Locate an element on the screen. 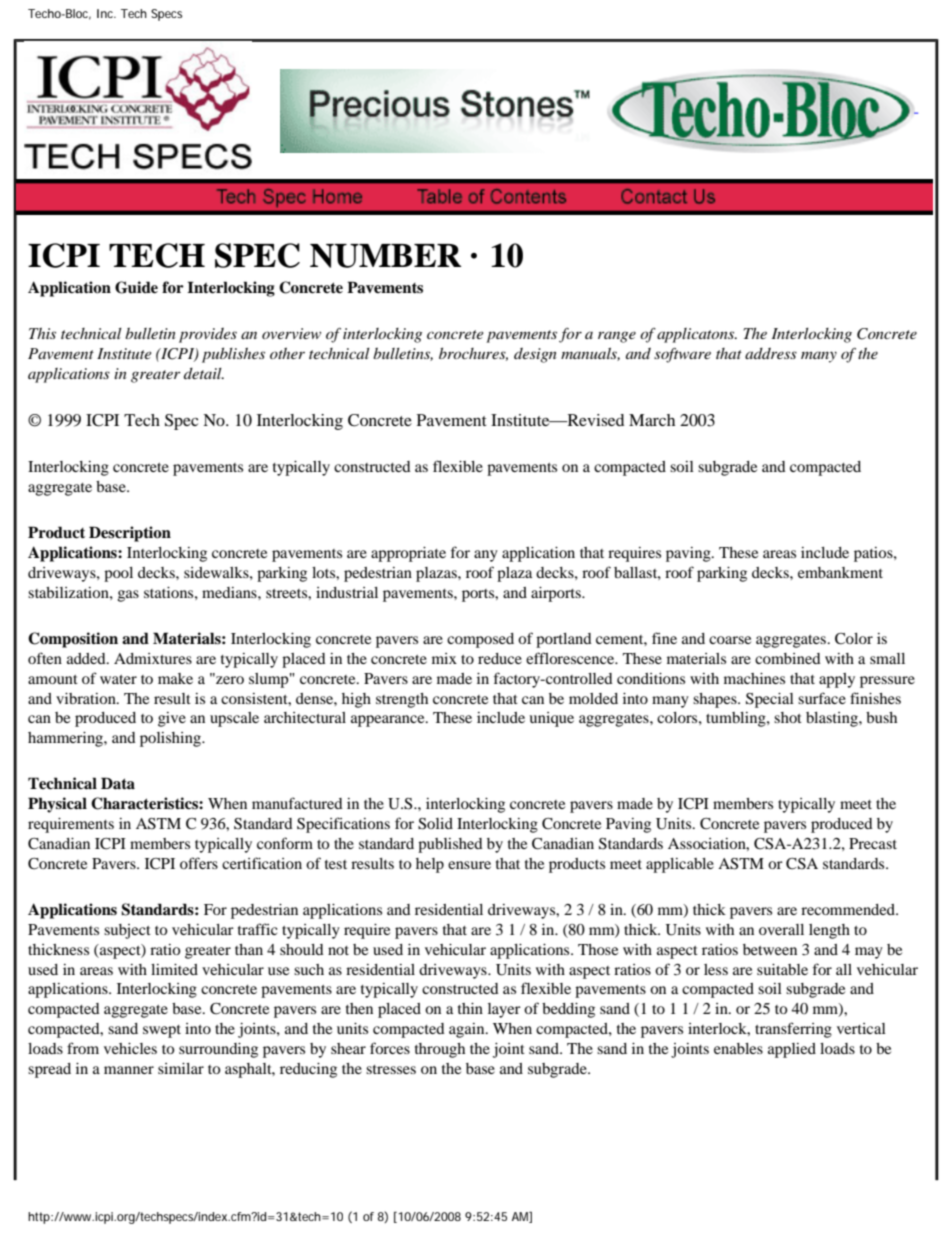  applicatons is located at coordinates (697, 335).
